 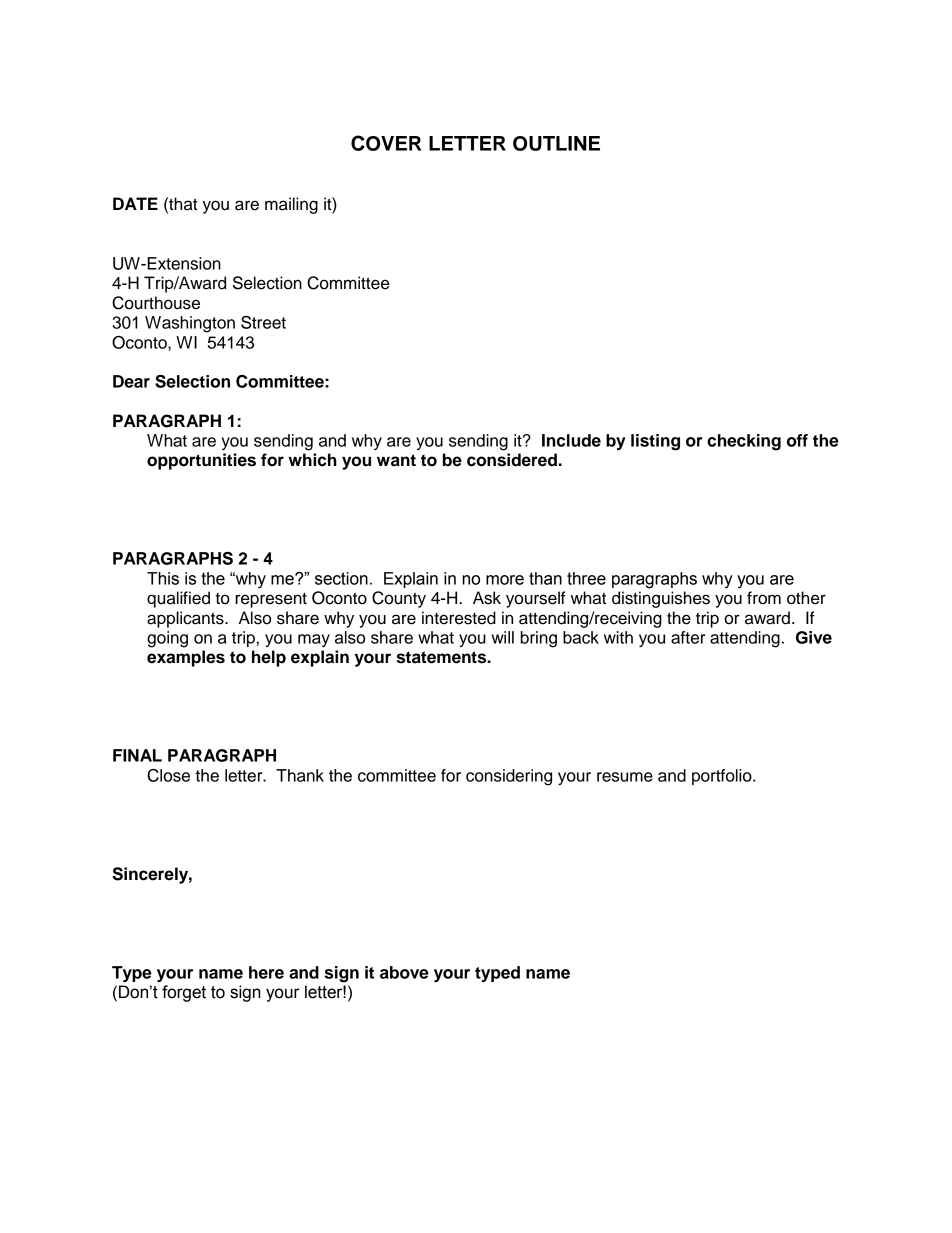 What do you see at coordinates (163, 578) in the page?
I see `This` at bounding box center [163, 578].
